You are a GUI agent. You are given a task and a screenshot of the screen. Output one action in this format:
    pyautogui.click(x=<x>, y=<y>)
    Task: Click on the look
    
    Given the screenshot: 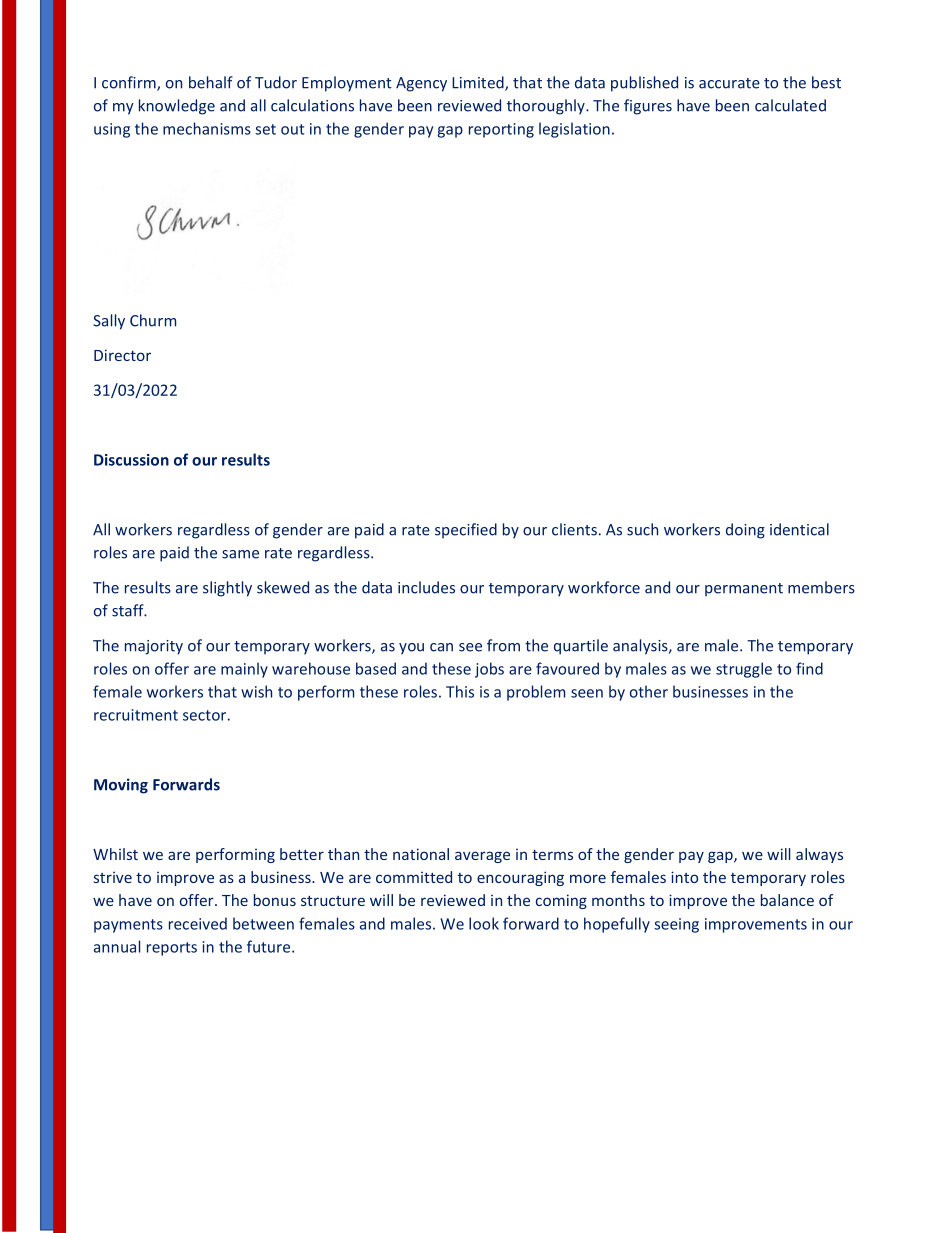 What is the action you would take?
    pyautogui.click(x=484, y=923)
